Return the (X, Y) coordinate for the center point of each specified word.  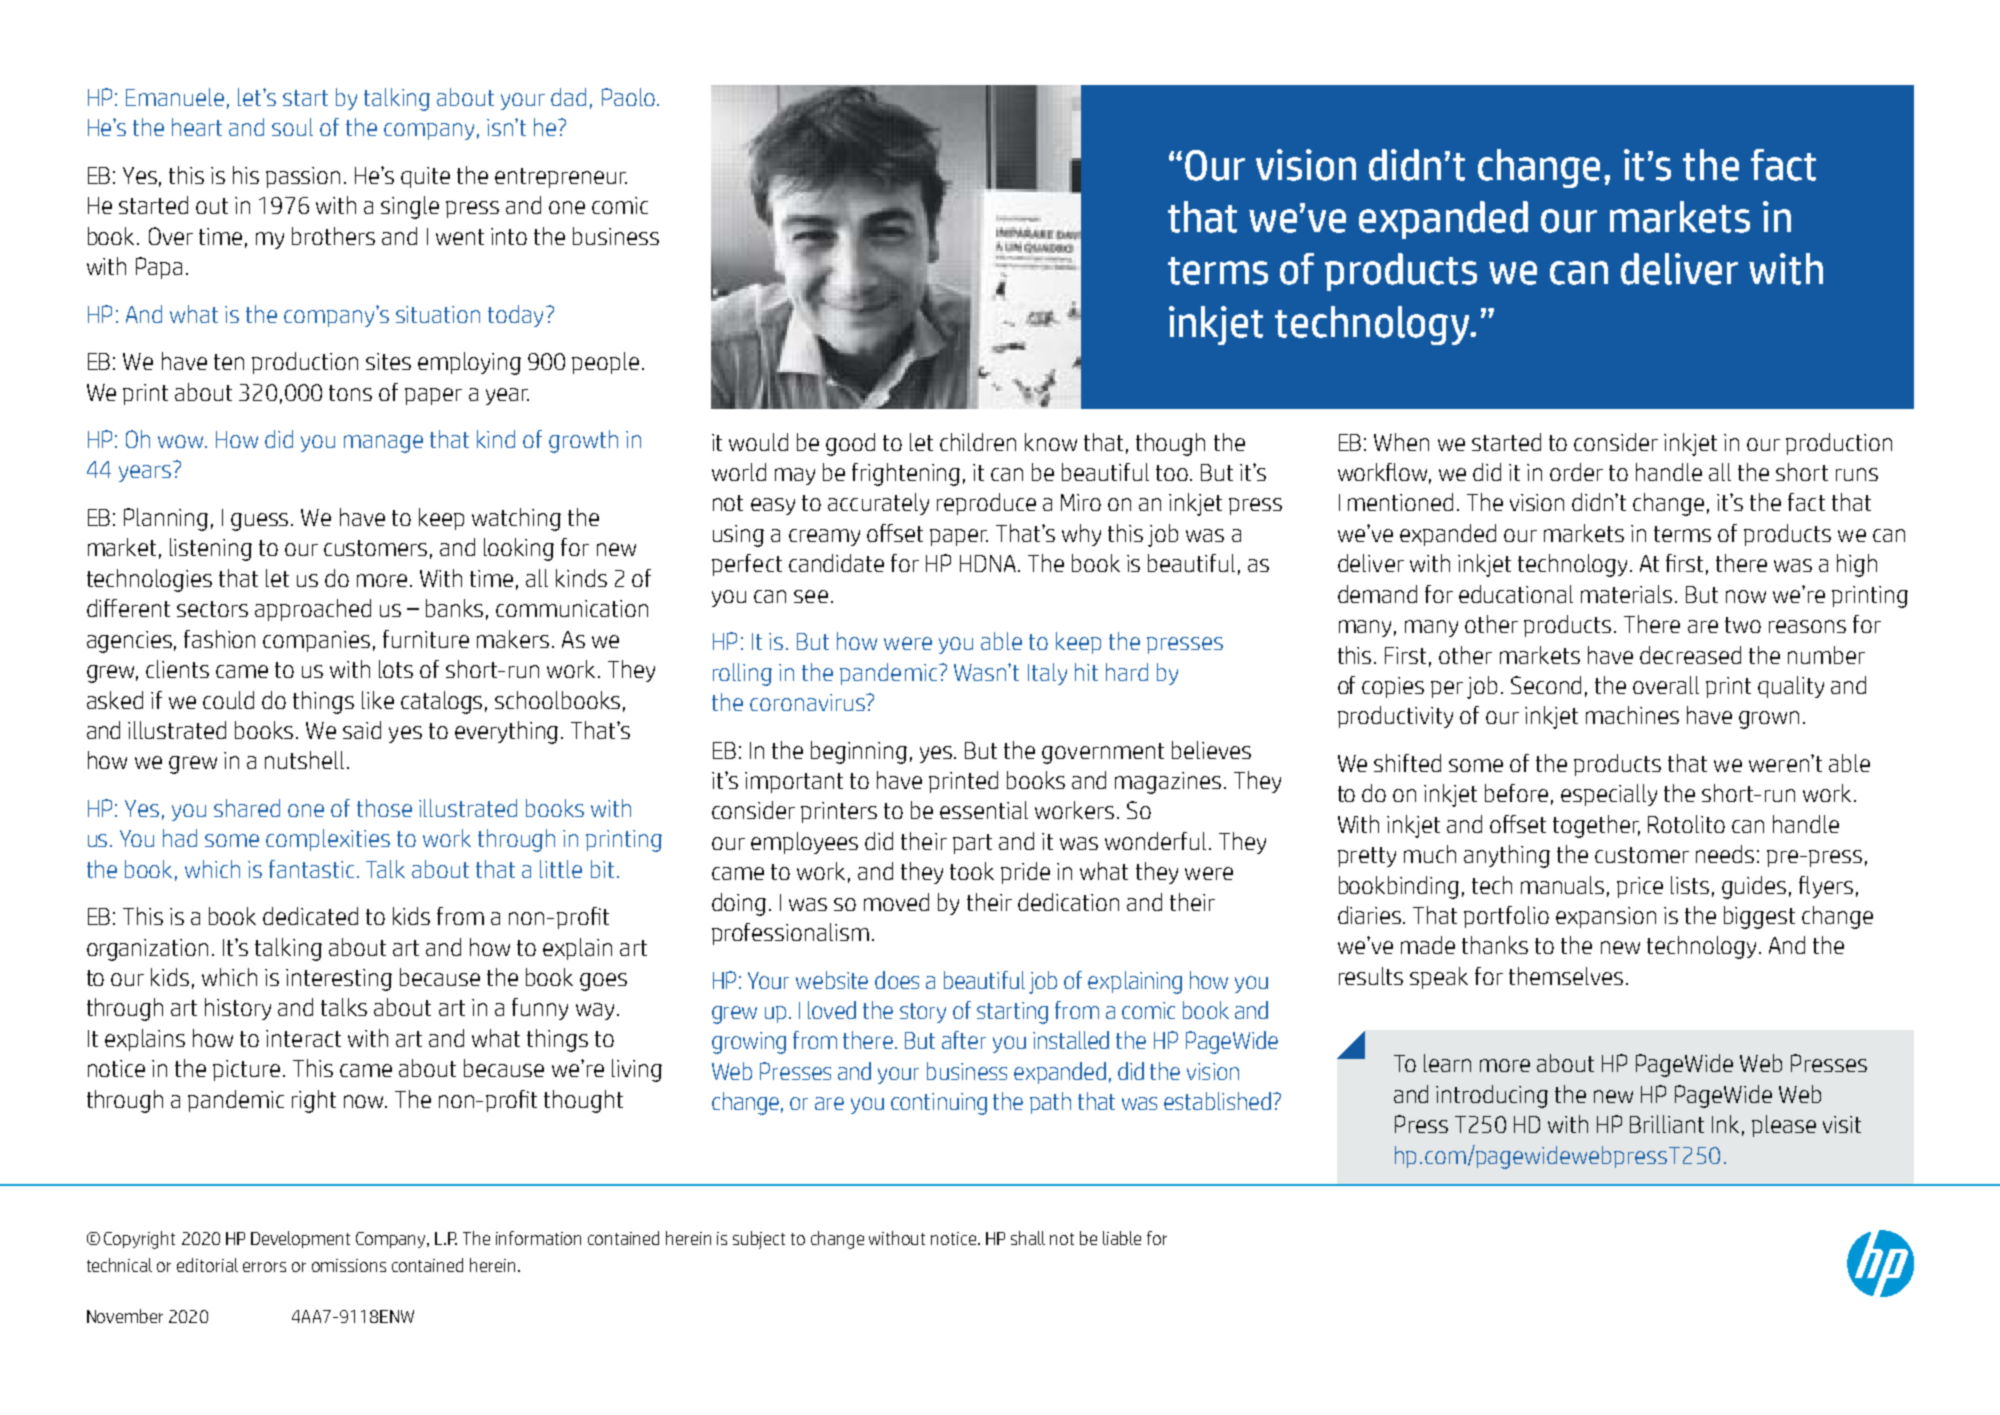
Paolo (628, 97)
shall (1028, 1238)
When (1401, 442)
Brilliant (1667, 1124)
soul (292, 127)
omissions (349, 1265)
